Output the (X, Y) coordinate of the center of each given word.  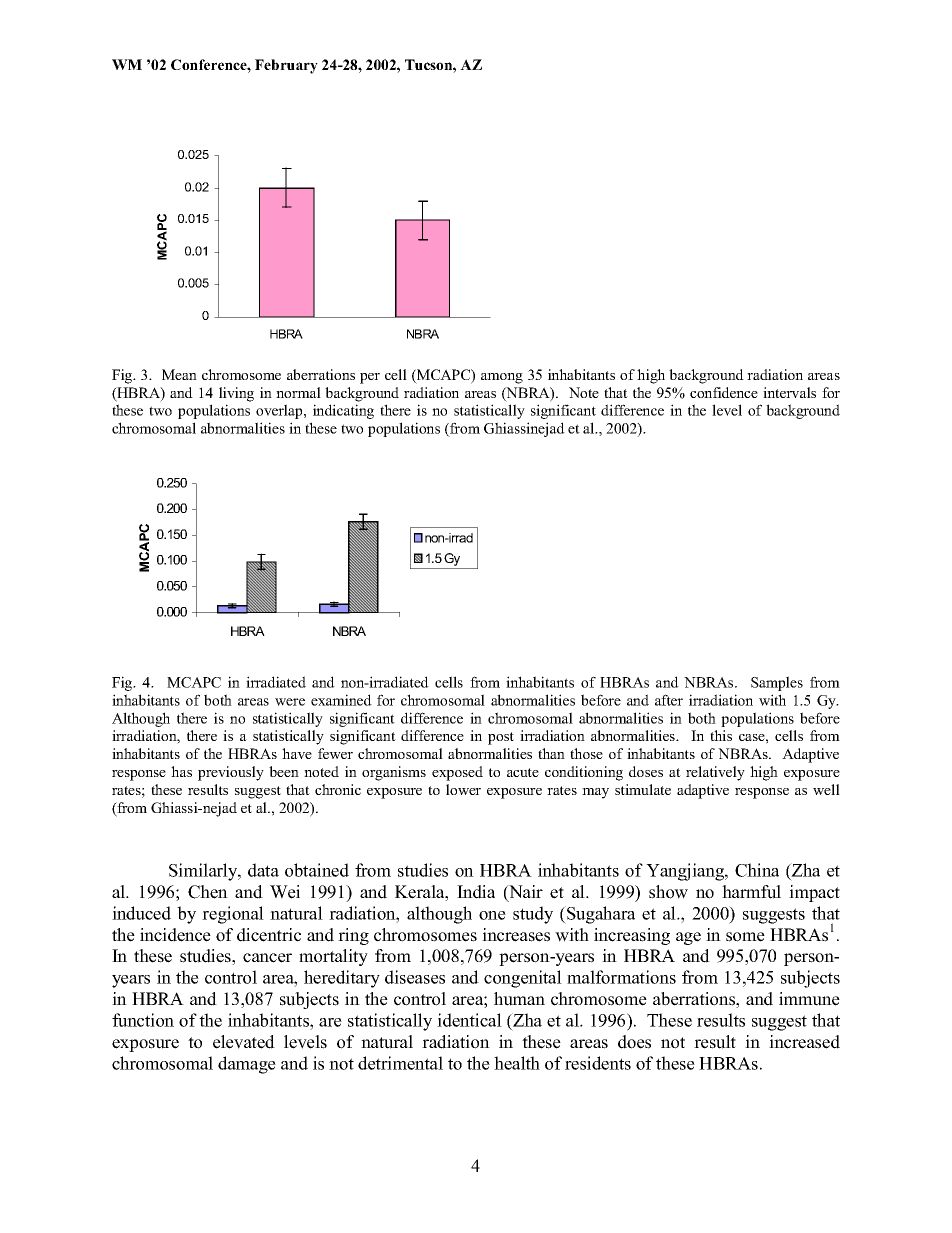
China (757, 870)
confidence (724, 392)
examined (341, 700)
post (501, 738)
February (286, 66)
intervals (789, 392)
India (476, 892)
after (669, 700)
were (290, 702)
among (502, 378)
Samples (777, 683)
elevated (244, 1042)
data (263, 870)
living (236, 394)
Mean (179, 374)
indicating (343, 411)
